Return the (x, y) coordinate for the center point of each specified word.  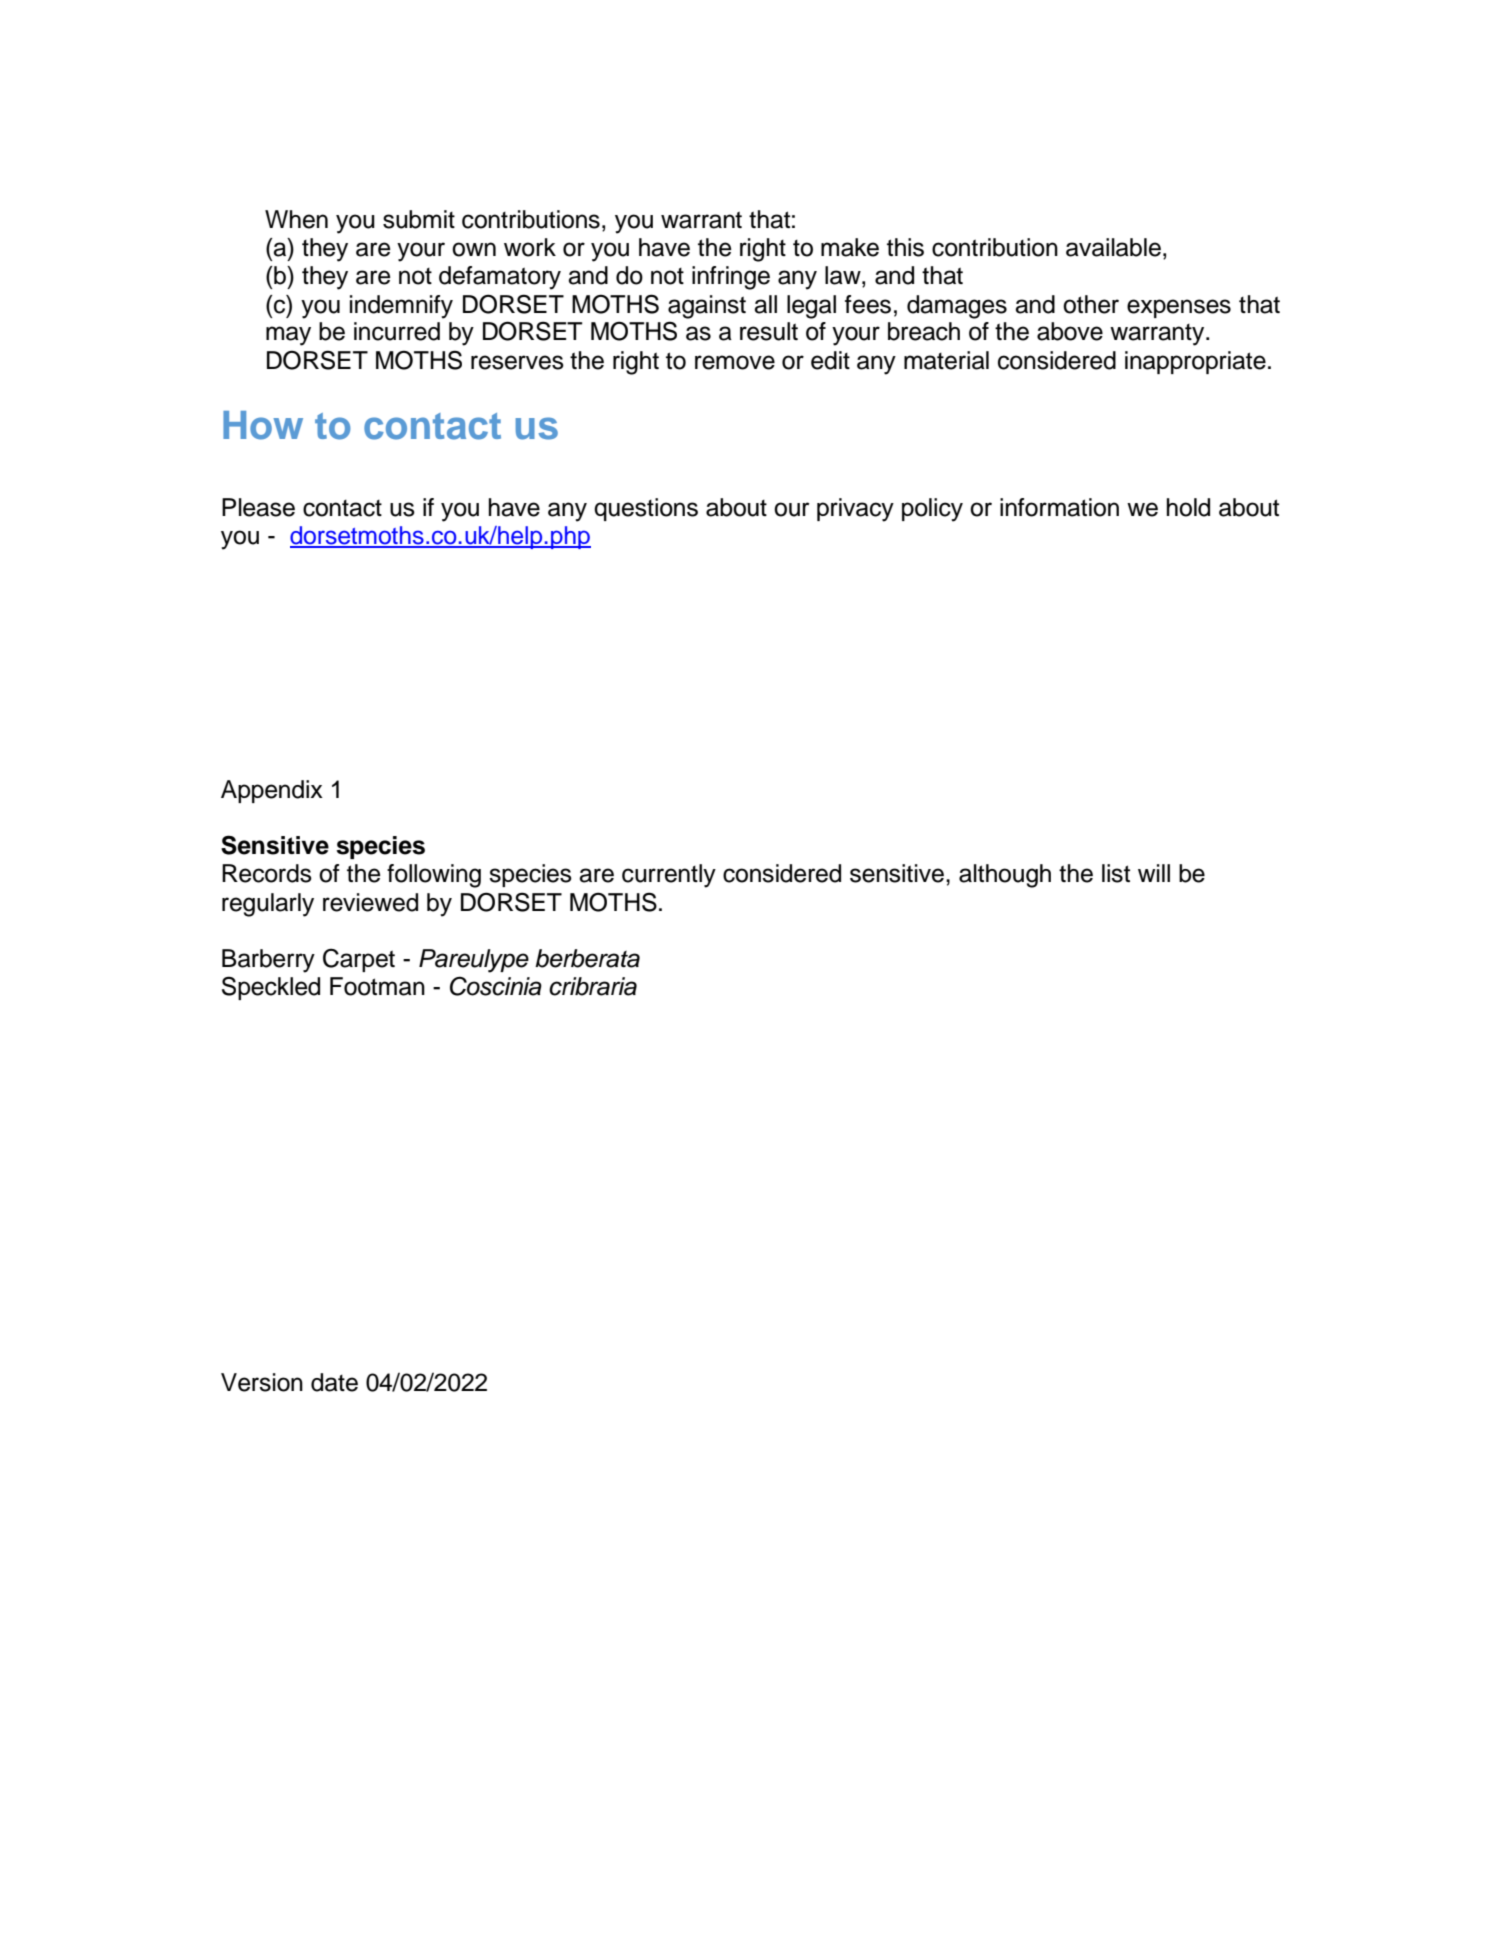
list (1116, 873)
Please (258, 507)
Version (262, 1382)
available (1113, 247)
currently (669, 876)
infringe (731, 278)
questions (646, 509)
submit (419, 219)
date (334, 1382)
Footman (377, 986)
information (1059, 507)
